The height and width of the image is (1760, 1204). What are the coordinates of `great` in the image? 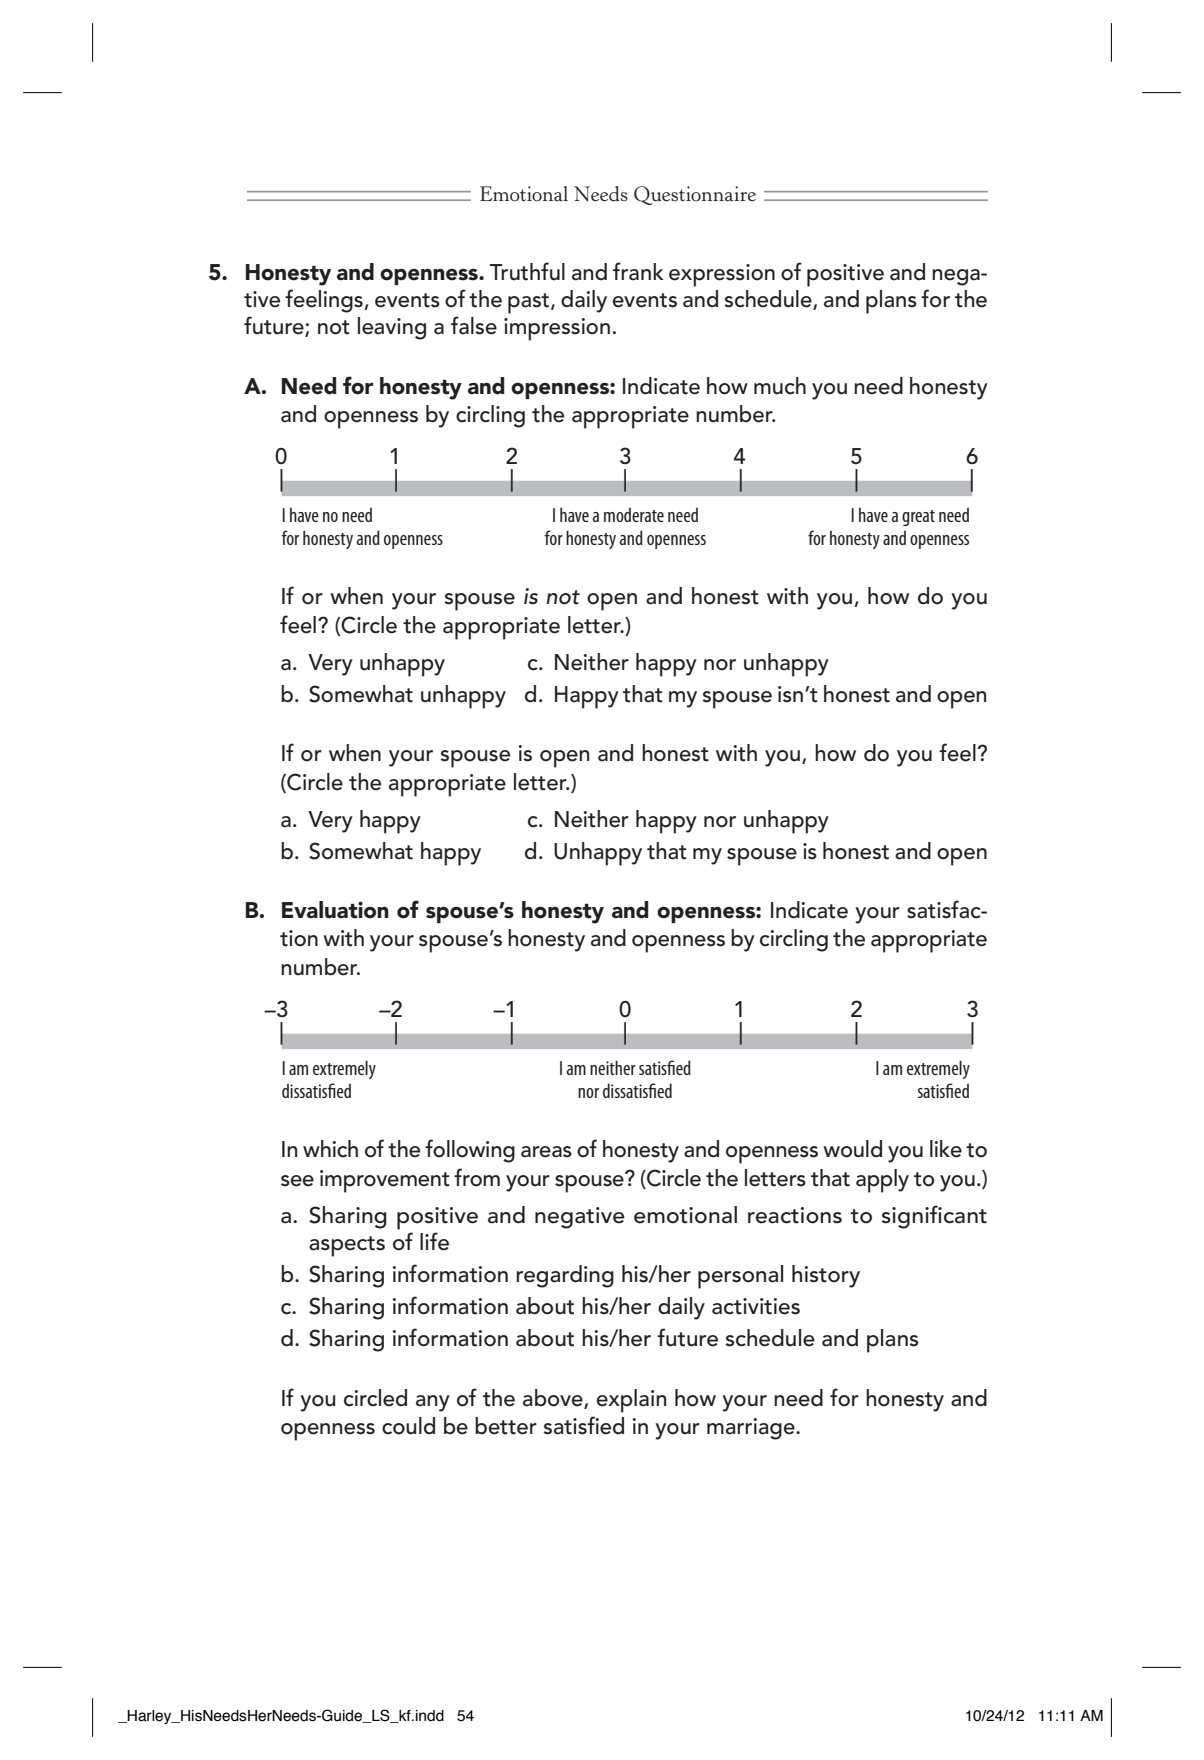 It's located at (918, 518).
